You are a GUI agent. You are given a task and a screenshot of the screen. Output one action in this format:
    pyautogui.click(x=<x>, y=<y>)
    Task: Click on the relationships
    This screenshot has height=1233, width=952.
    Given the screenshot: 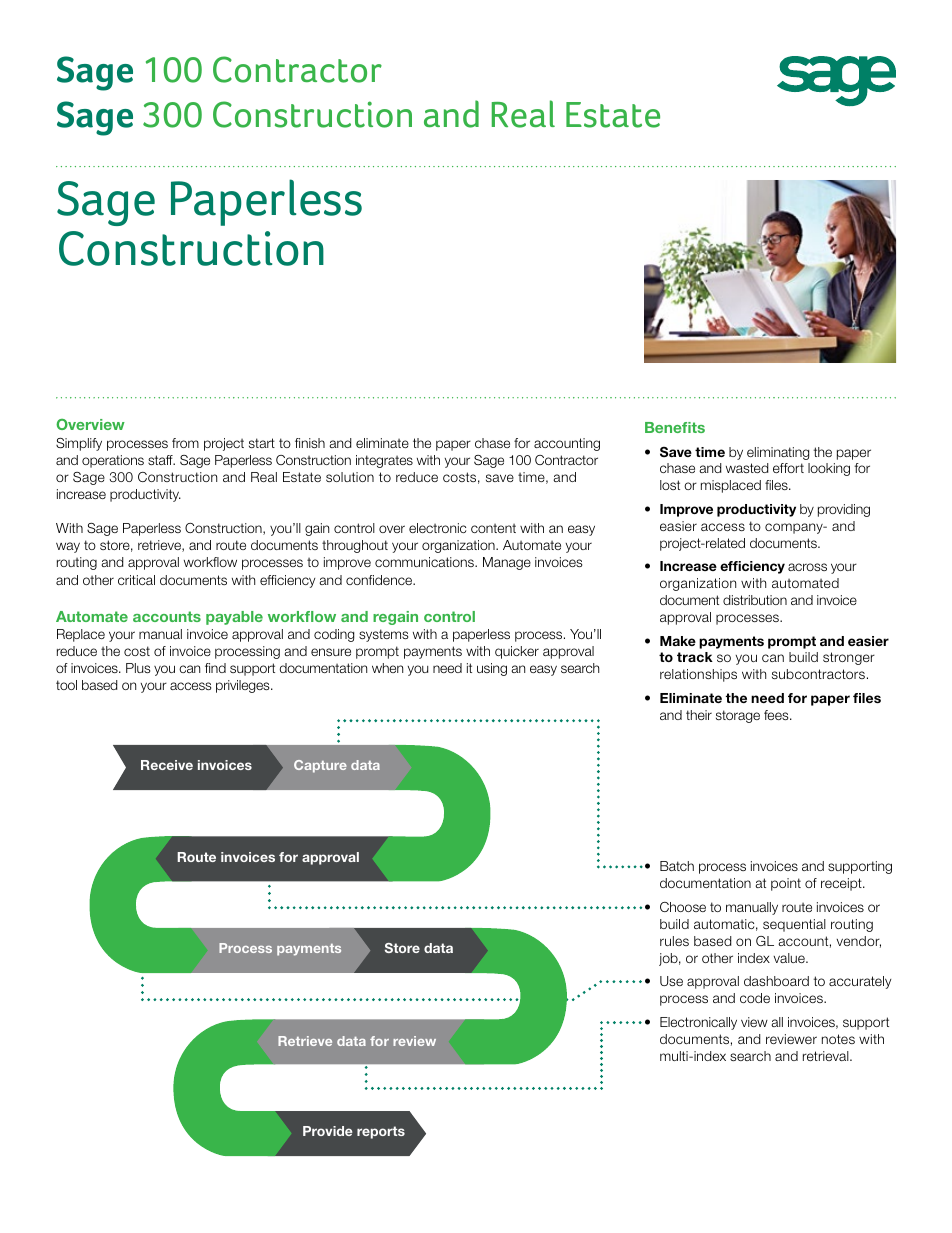 What is the action you would take?
    pyautogui.click(x=698, y=675)
